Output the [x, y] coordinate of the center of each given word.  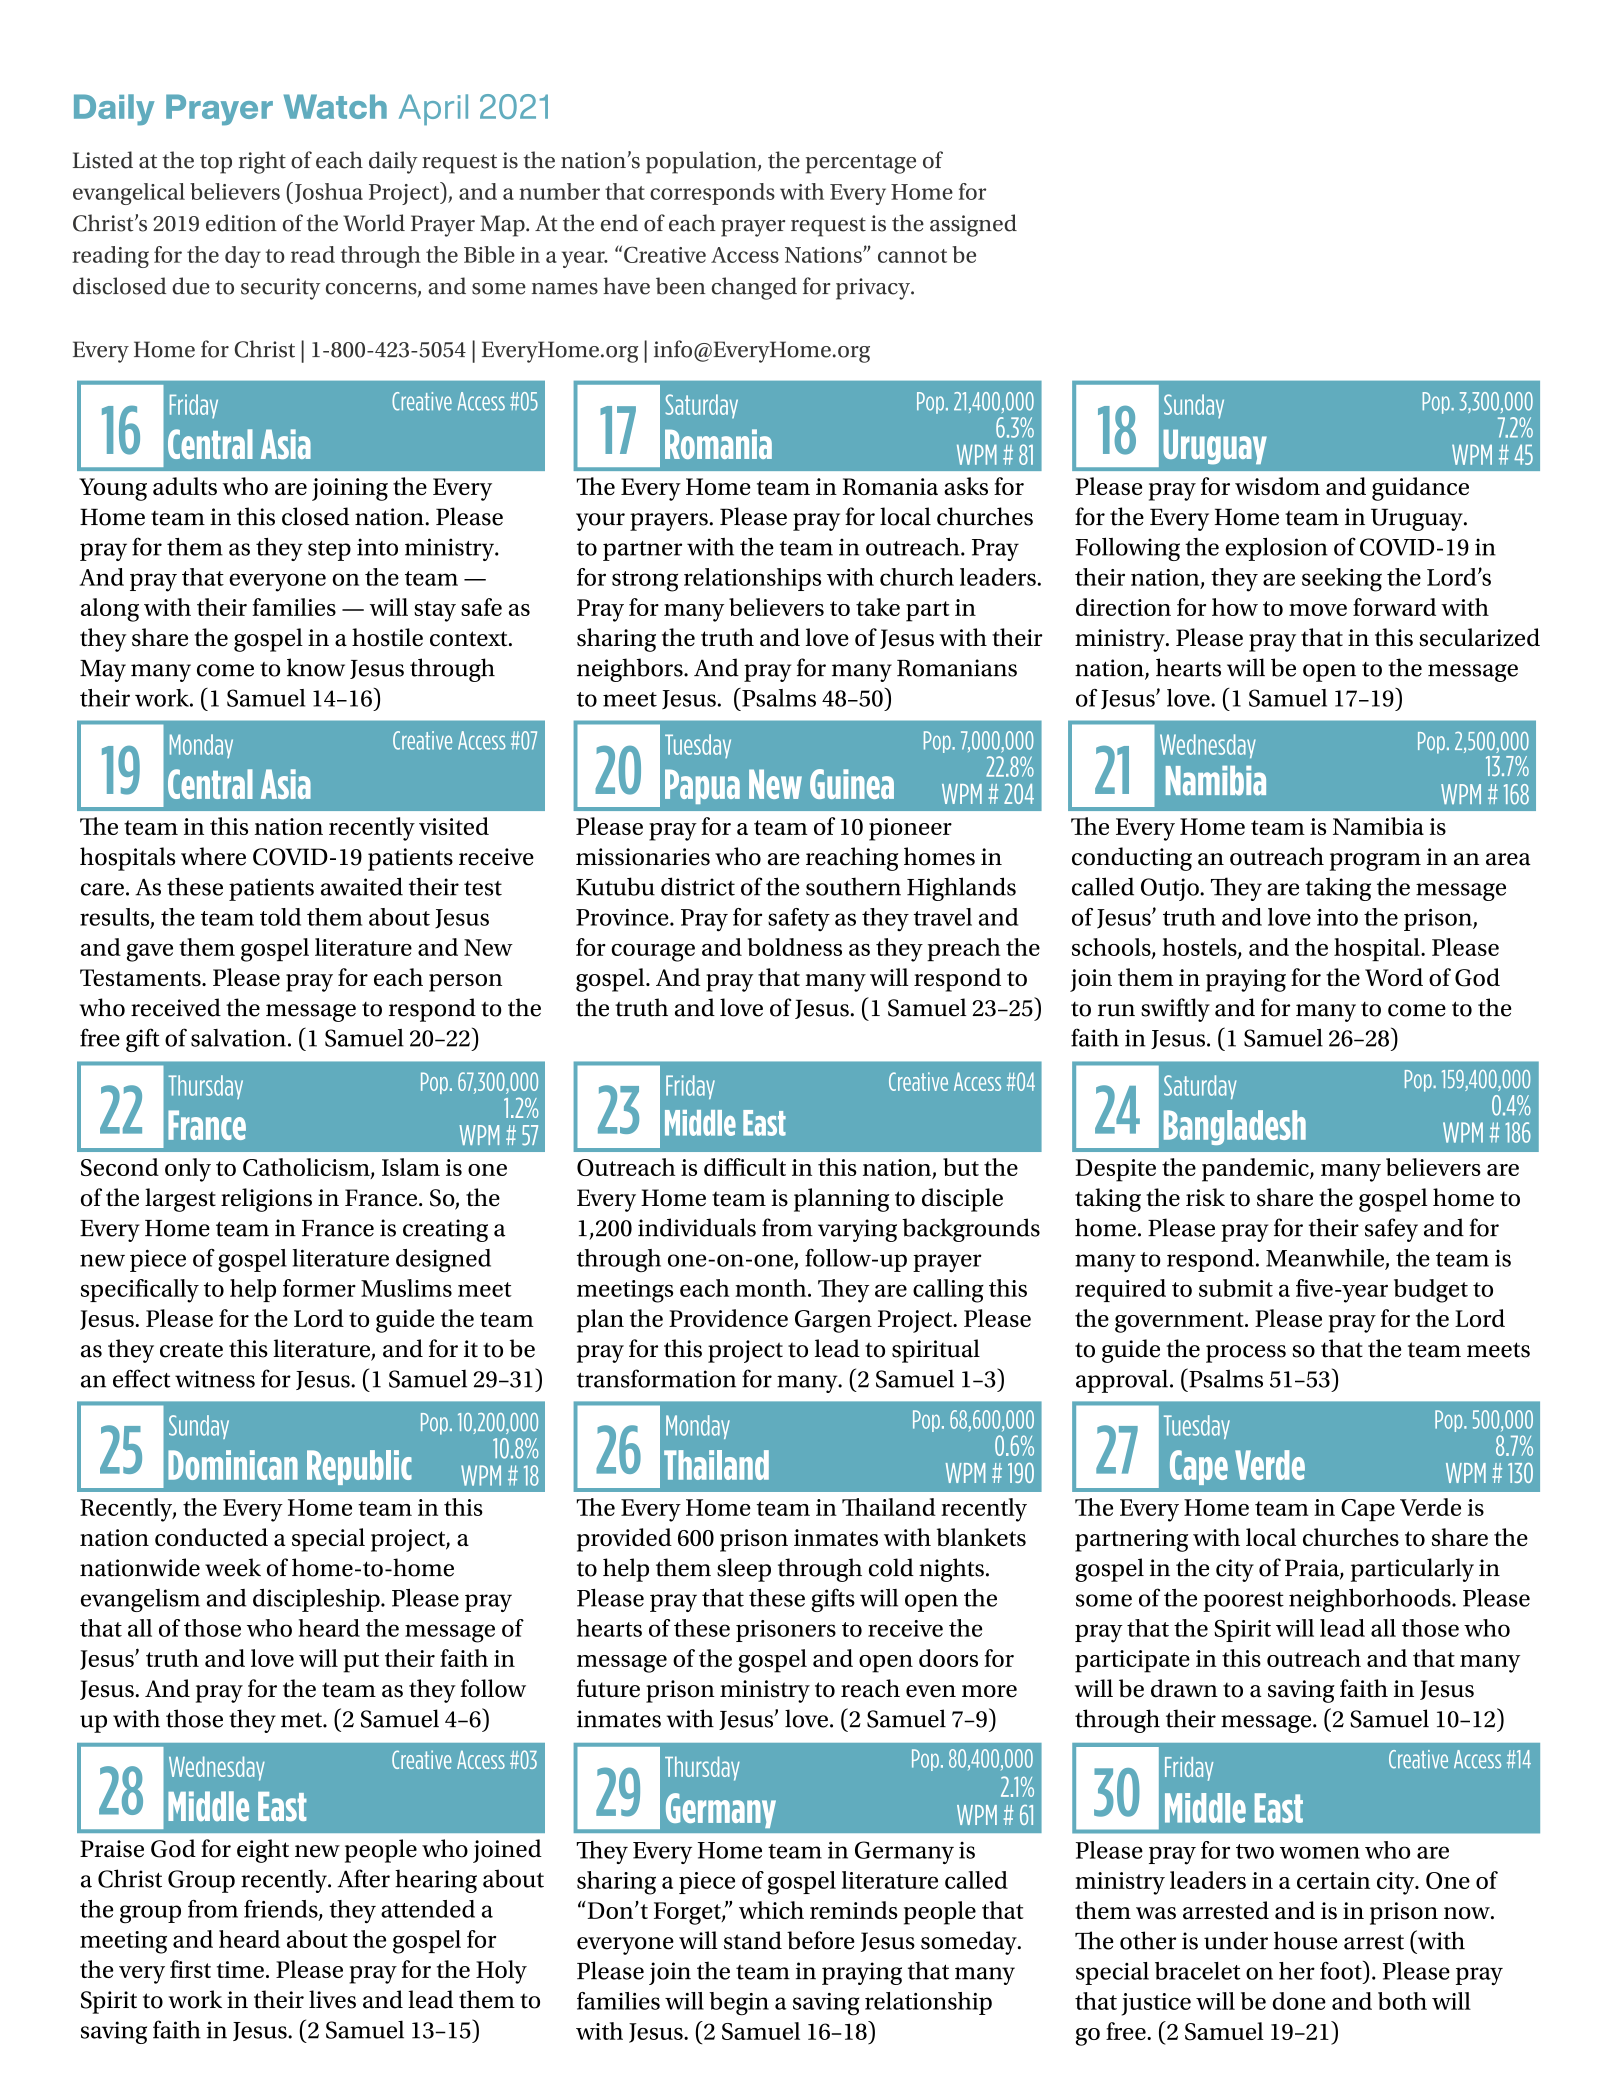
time [240, 1969]
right [262, 162]
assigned [973, 225]
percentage [861, 164]
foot [1342, 1970]
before [821, 1940]
